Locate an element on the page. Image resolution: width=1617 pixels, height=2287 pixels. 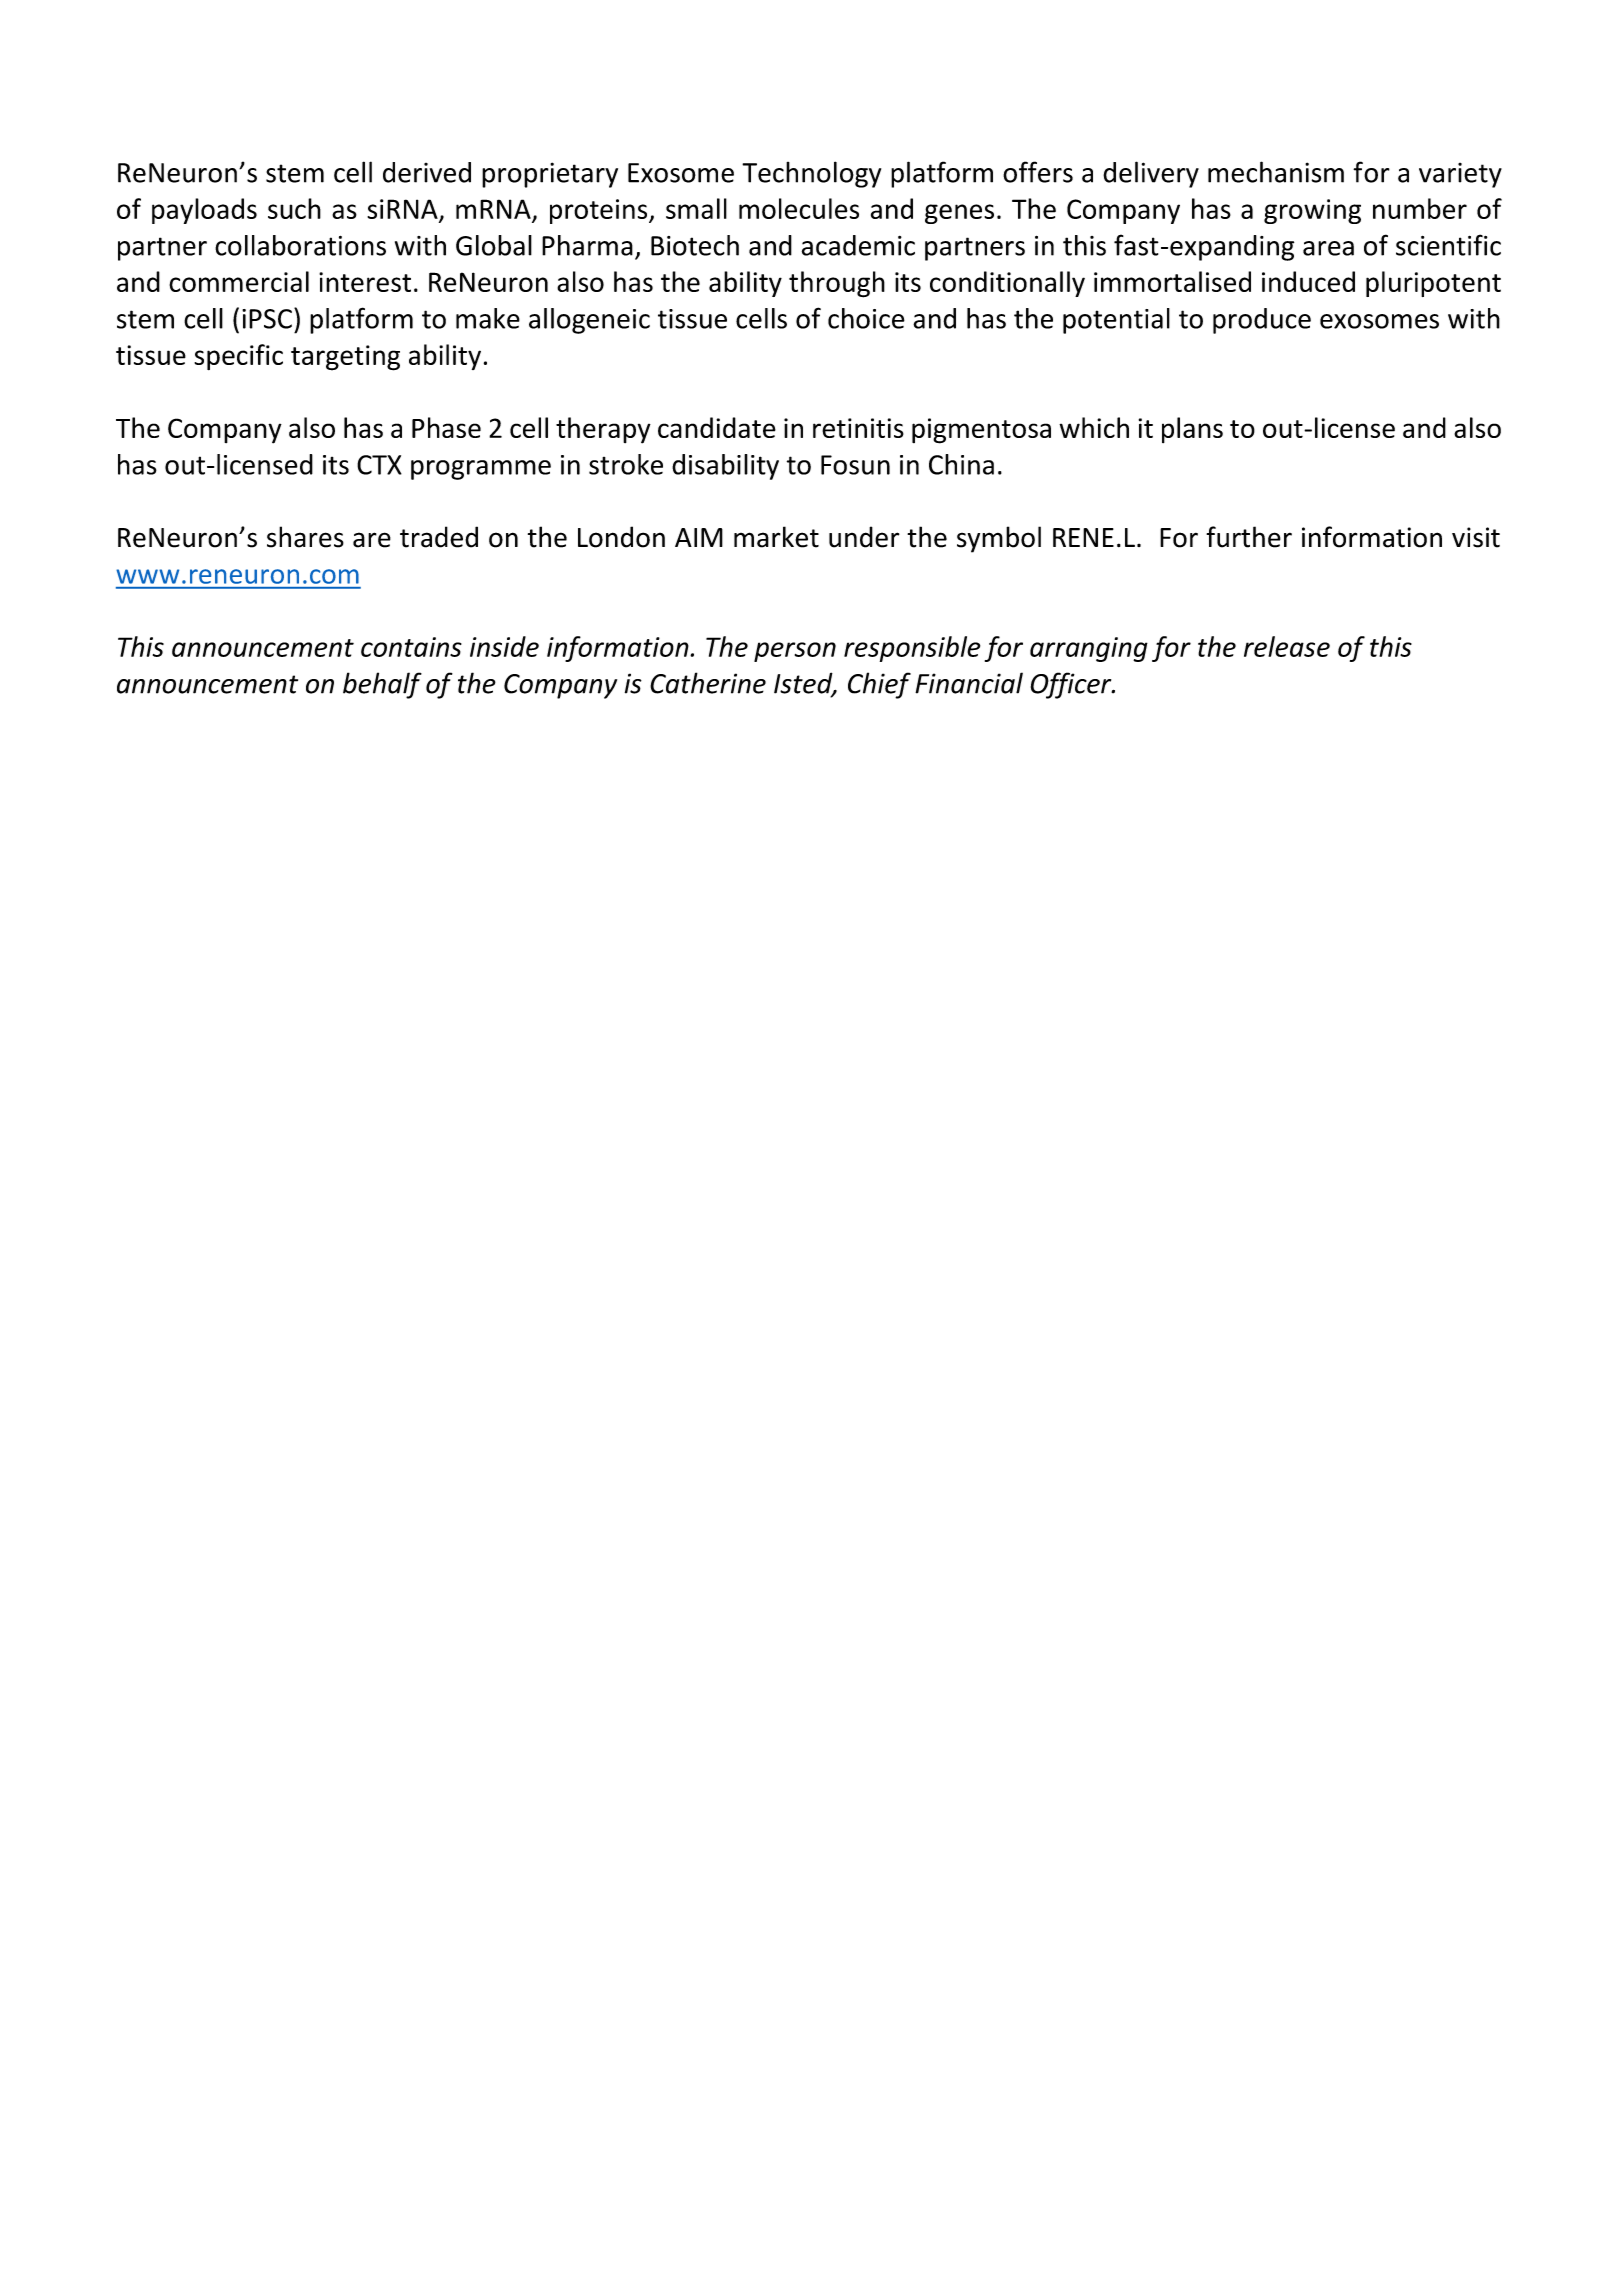
derived is located at coordinates (427, 172).
